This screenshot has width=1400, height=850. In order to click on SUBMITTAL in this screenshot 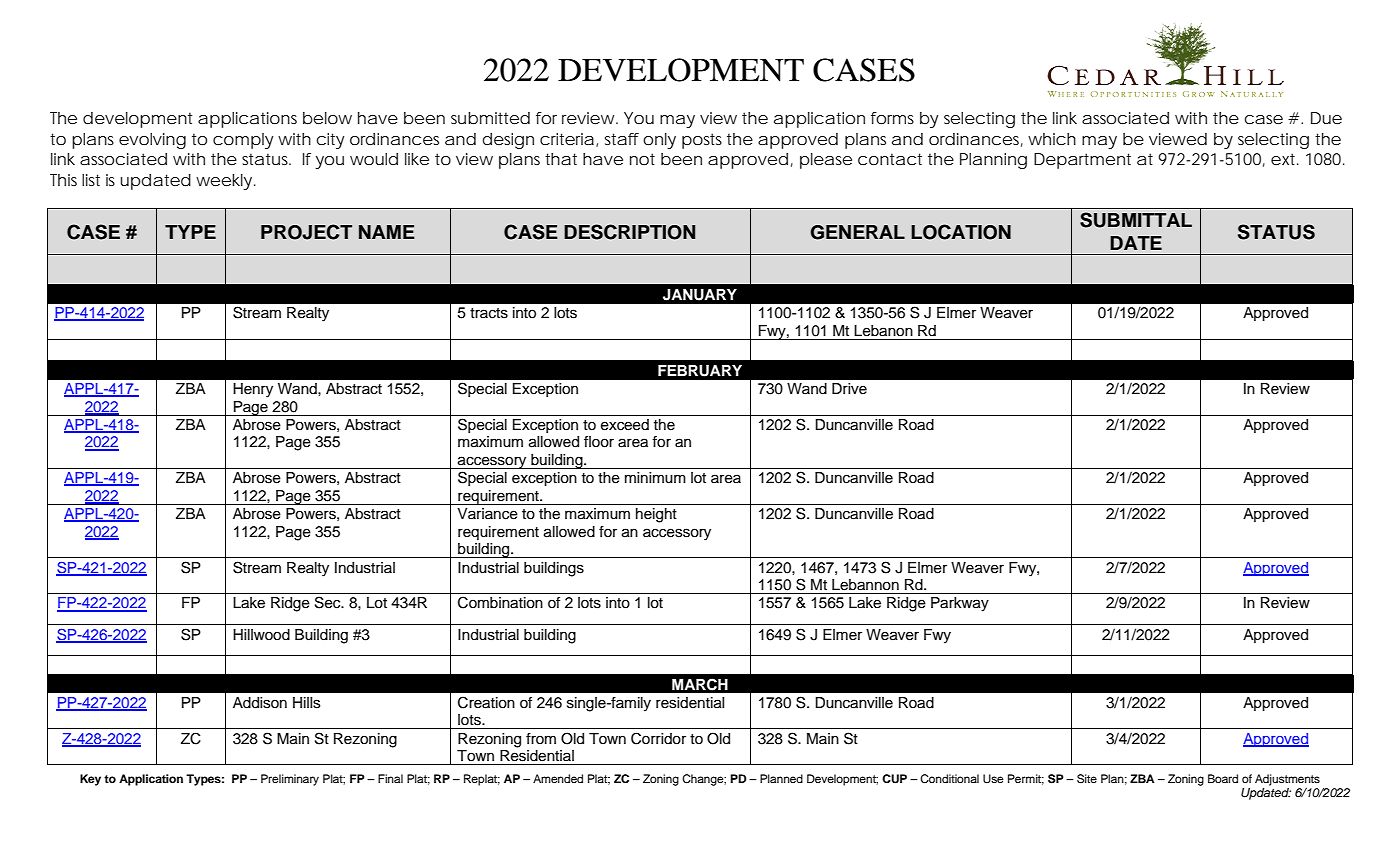, I will do `click(1136, 220)`.
